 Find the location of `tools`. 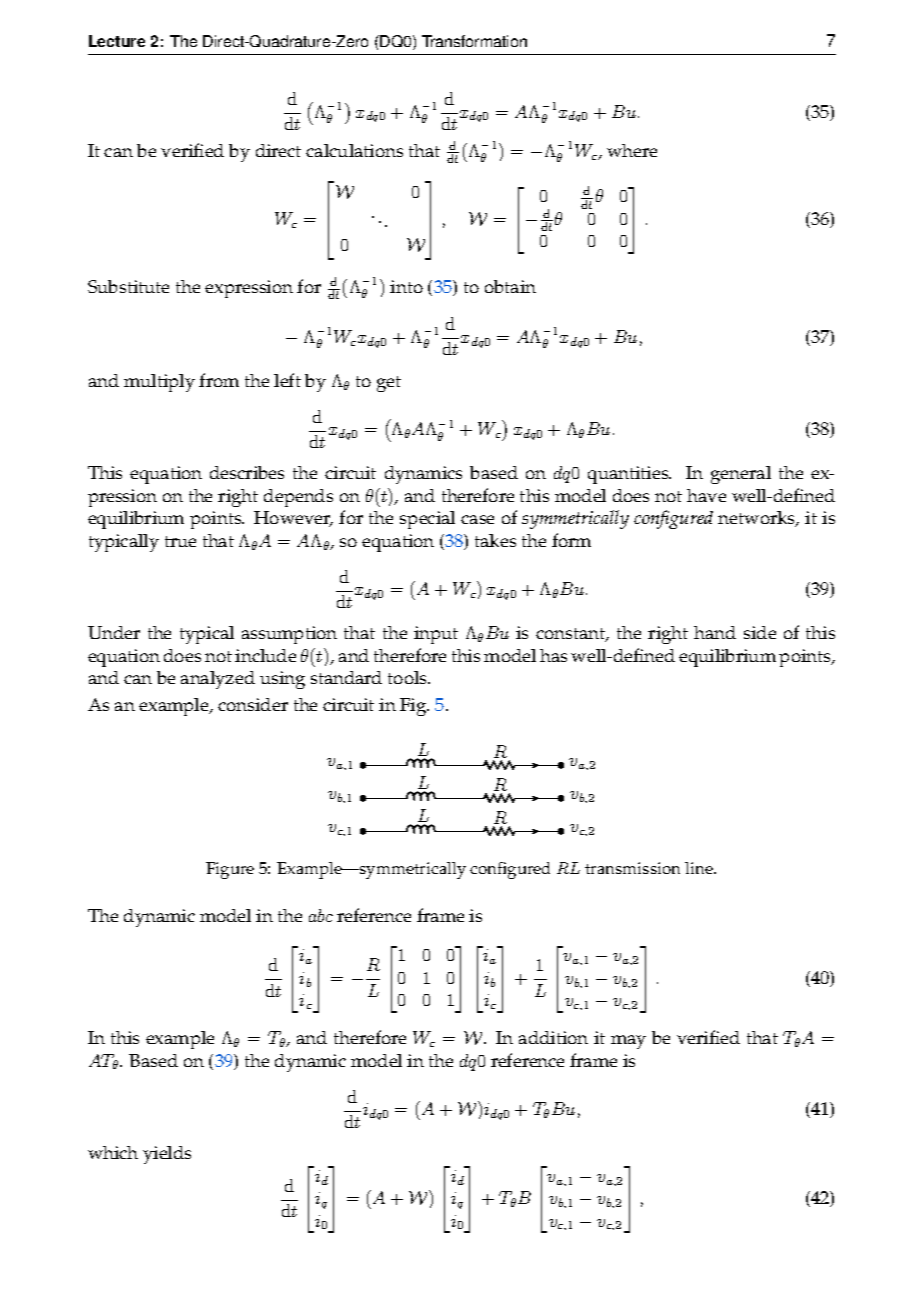

tools is located at coordinates (408, 677).
